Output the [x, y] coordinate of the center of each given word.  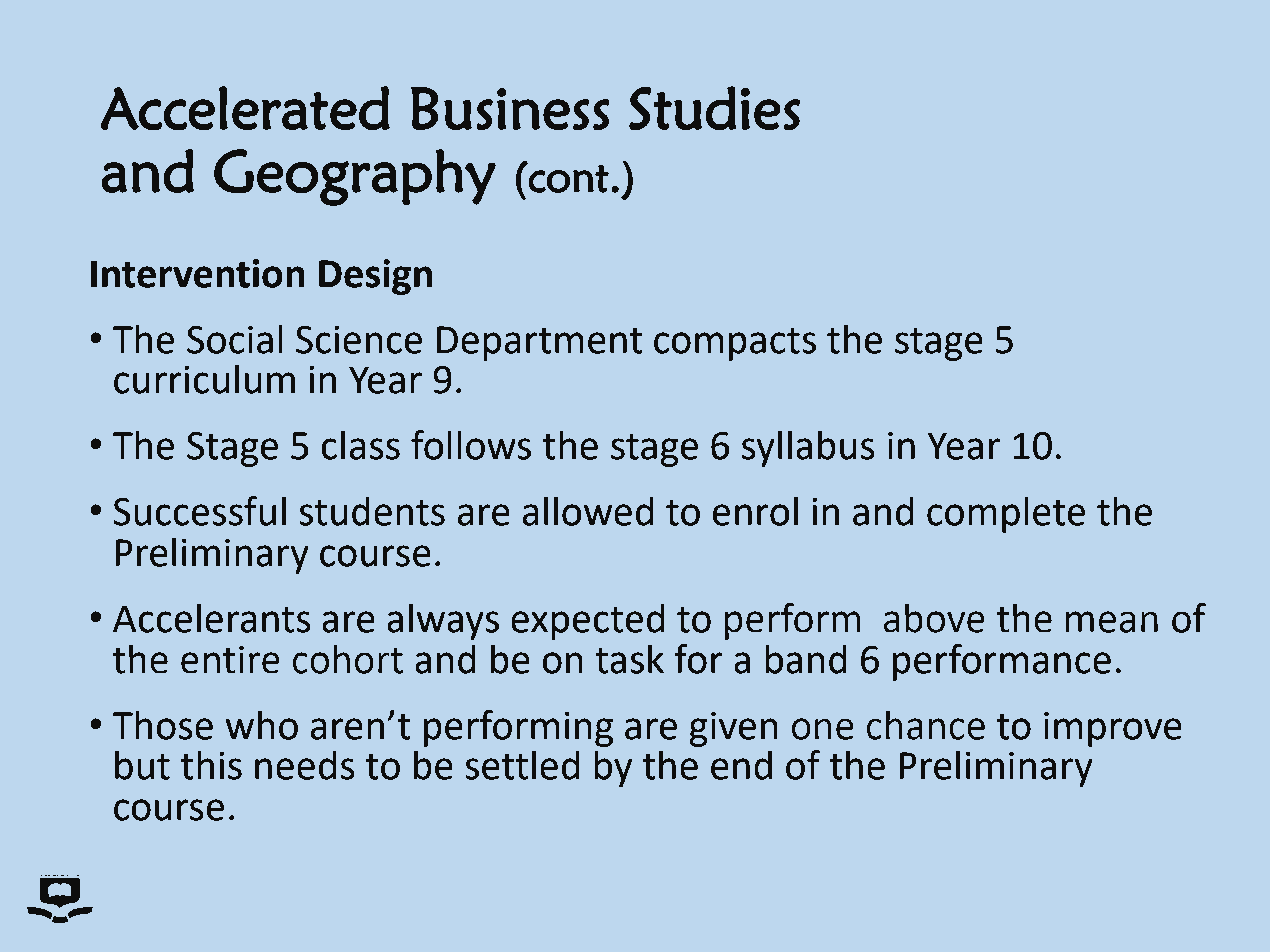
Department [540, 343]
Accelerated [245, 108]
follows [471, 445]
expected [587, 621]
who [262, 725]
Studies [714, 108]
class [360, 445]
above [934, 618]
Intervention [198, 273]
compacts [735, 344]
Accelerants [212, 618]
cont [568, 178]
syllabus [808, 448]
